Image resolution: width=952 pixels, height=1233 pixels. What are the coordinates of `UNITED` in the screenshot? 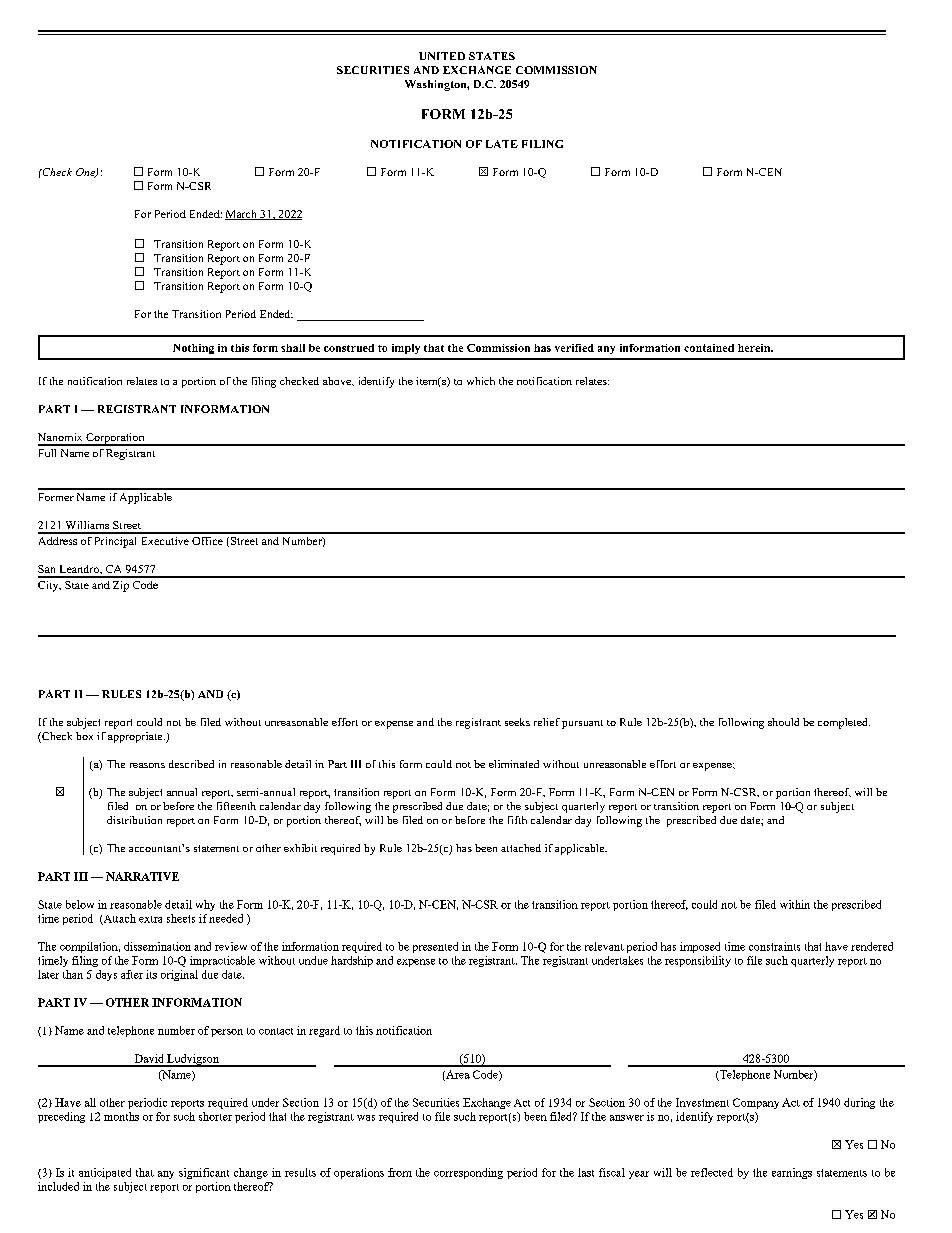 It's located at (442, 56).
